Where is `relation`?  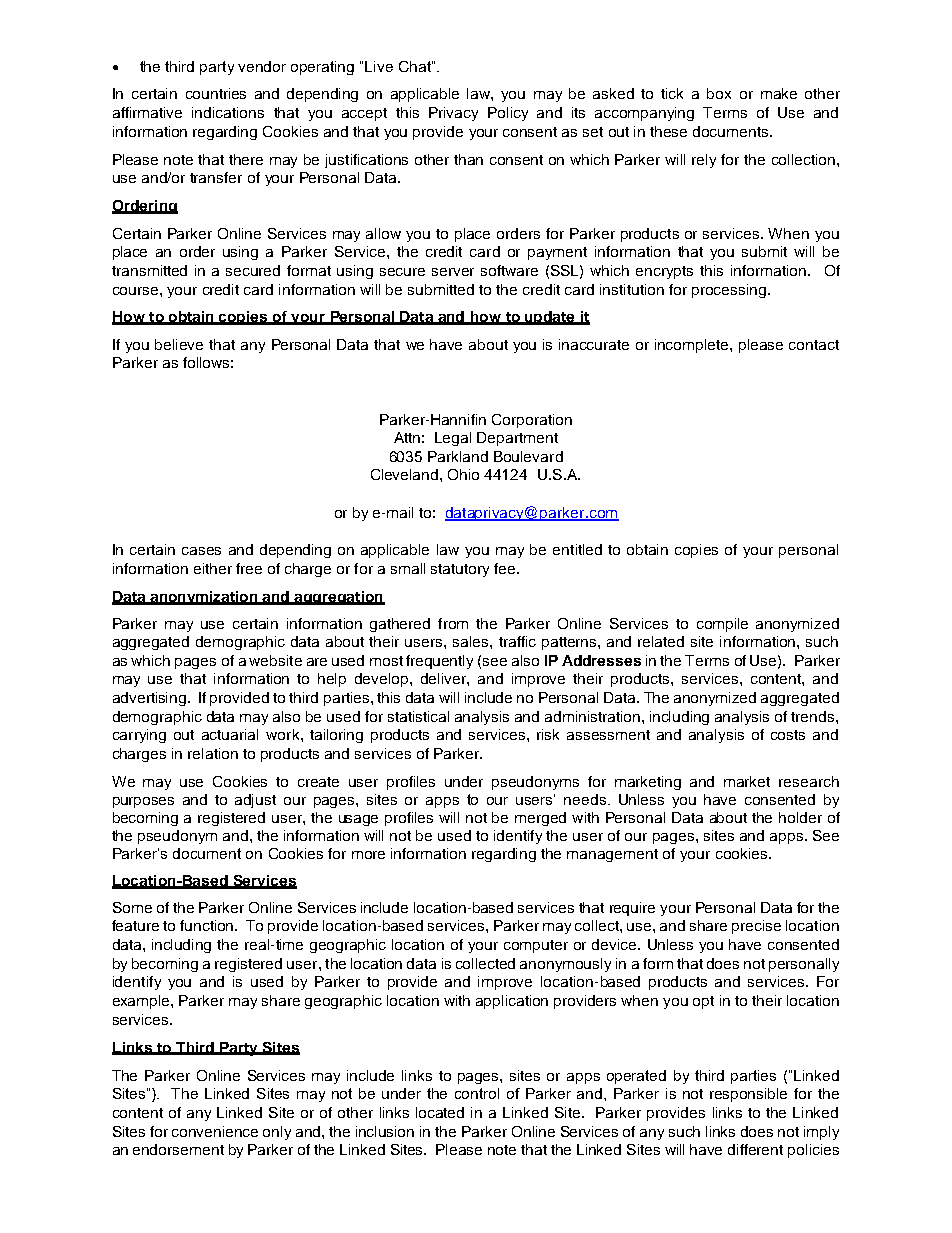 relation is located at coordinates (213, 753).
